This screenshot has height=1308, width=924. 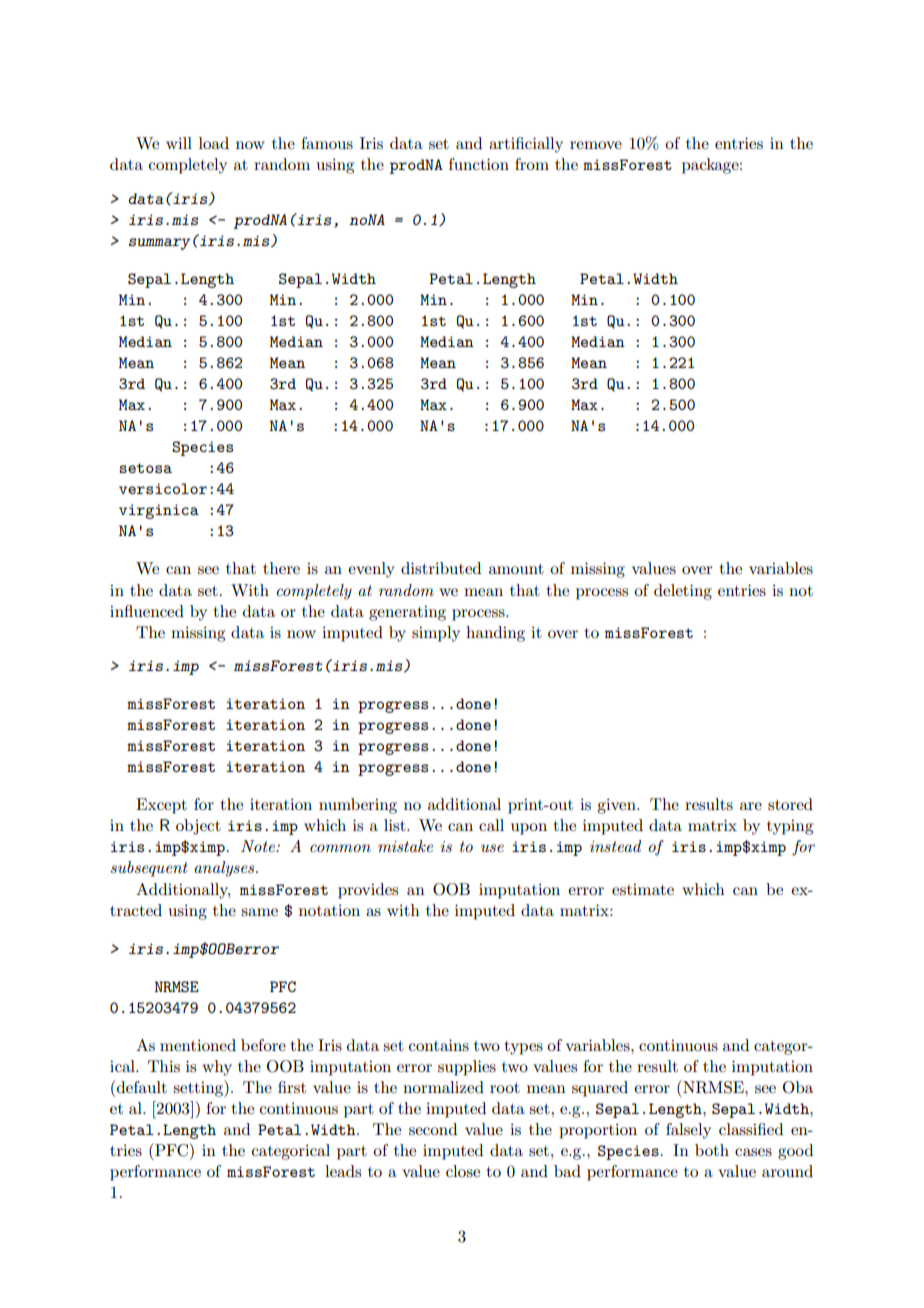 I want to click on distributed, so click(x=441, y=568).
